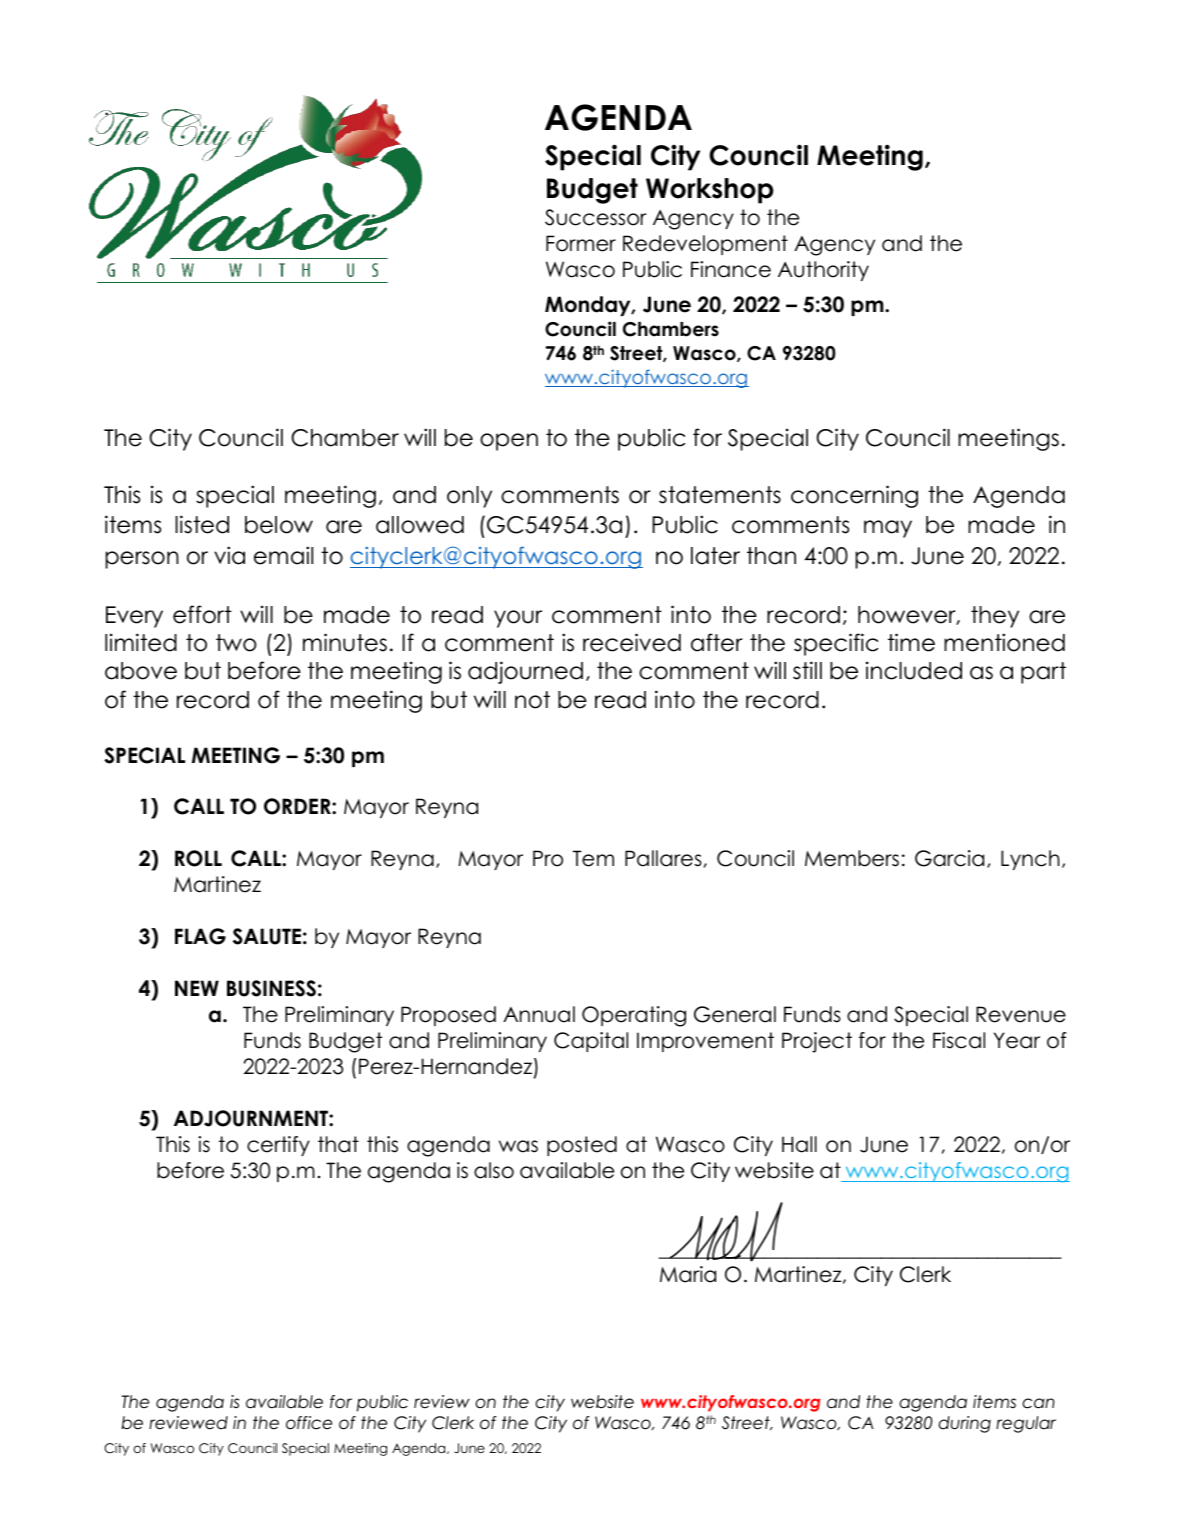 The height and width of the screenshot is (1526, 1179). Describe the element at coordinates (581, 243) in the screenshot. I see `Former` at that location.
